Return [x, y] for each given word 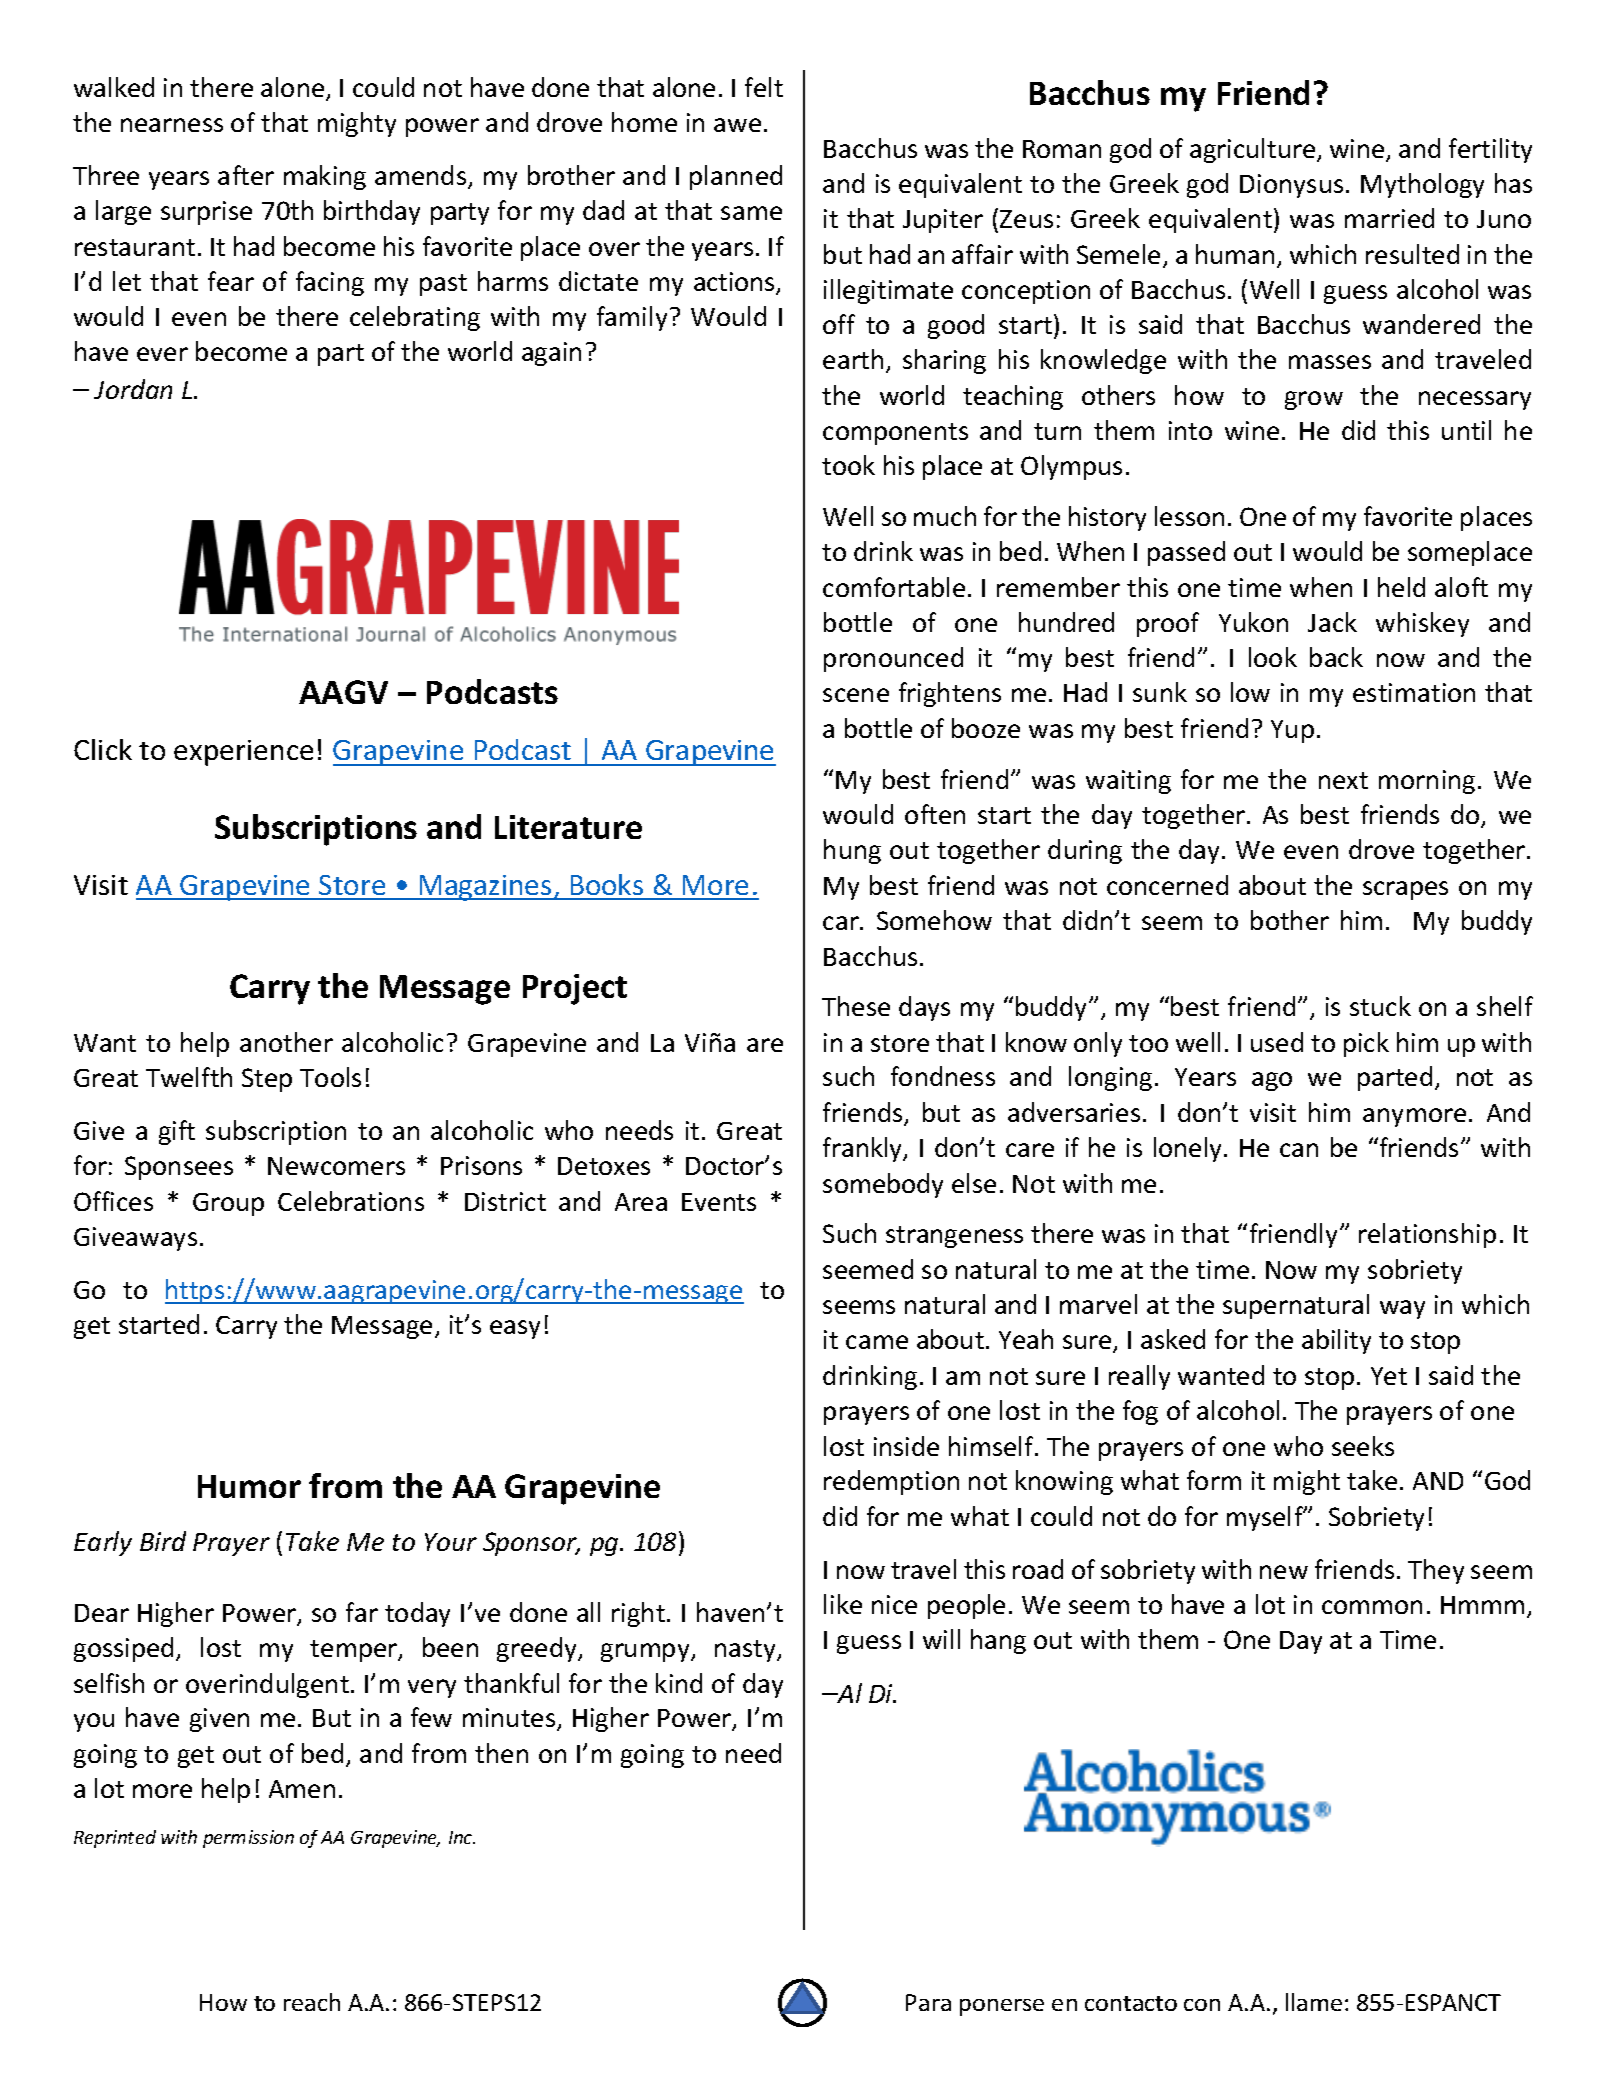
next [1343, 780]
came [877, 1342]
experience [243, 753]
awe [737, 125]
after [246, 175]
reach [312, 2002]
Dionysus [1291, 186]
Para [928, 2002]
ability [1336, 1341]
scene [856, 695]
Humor [249, 1486]
